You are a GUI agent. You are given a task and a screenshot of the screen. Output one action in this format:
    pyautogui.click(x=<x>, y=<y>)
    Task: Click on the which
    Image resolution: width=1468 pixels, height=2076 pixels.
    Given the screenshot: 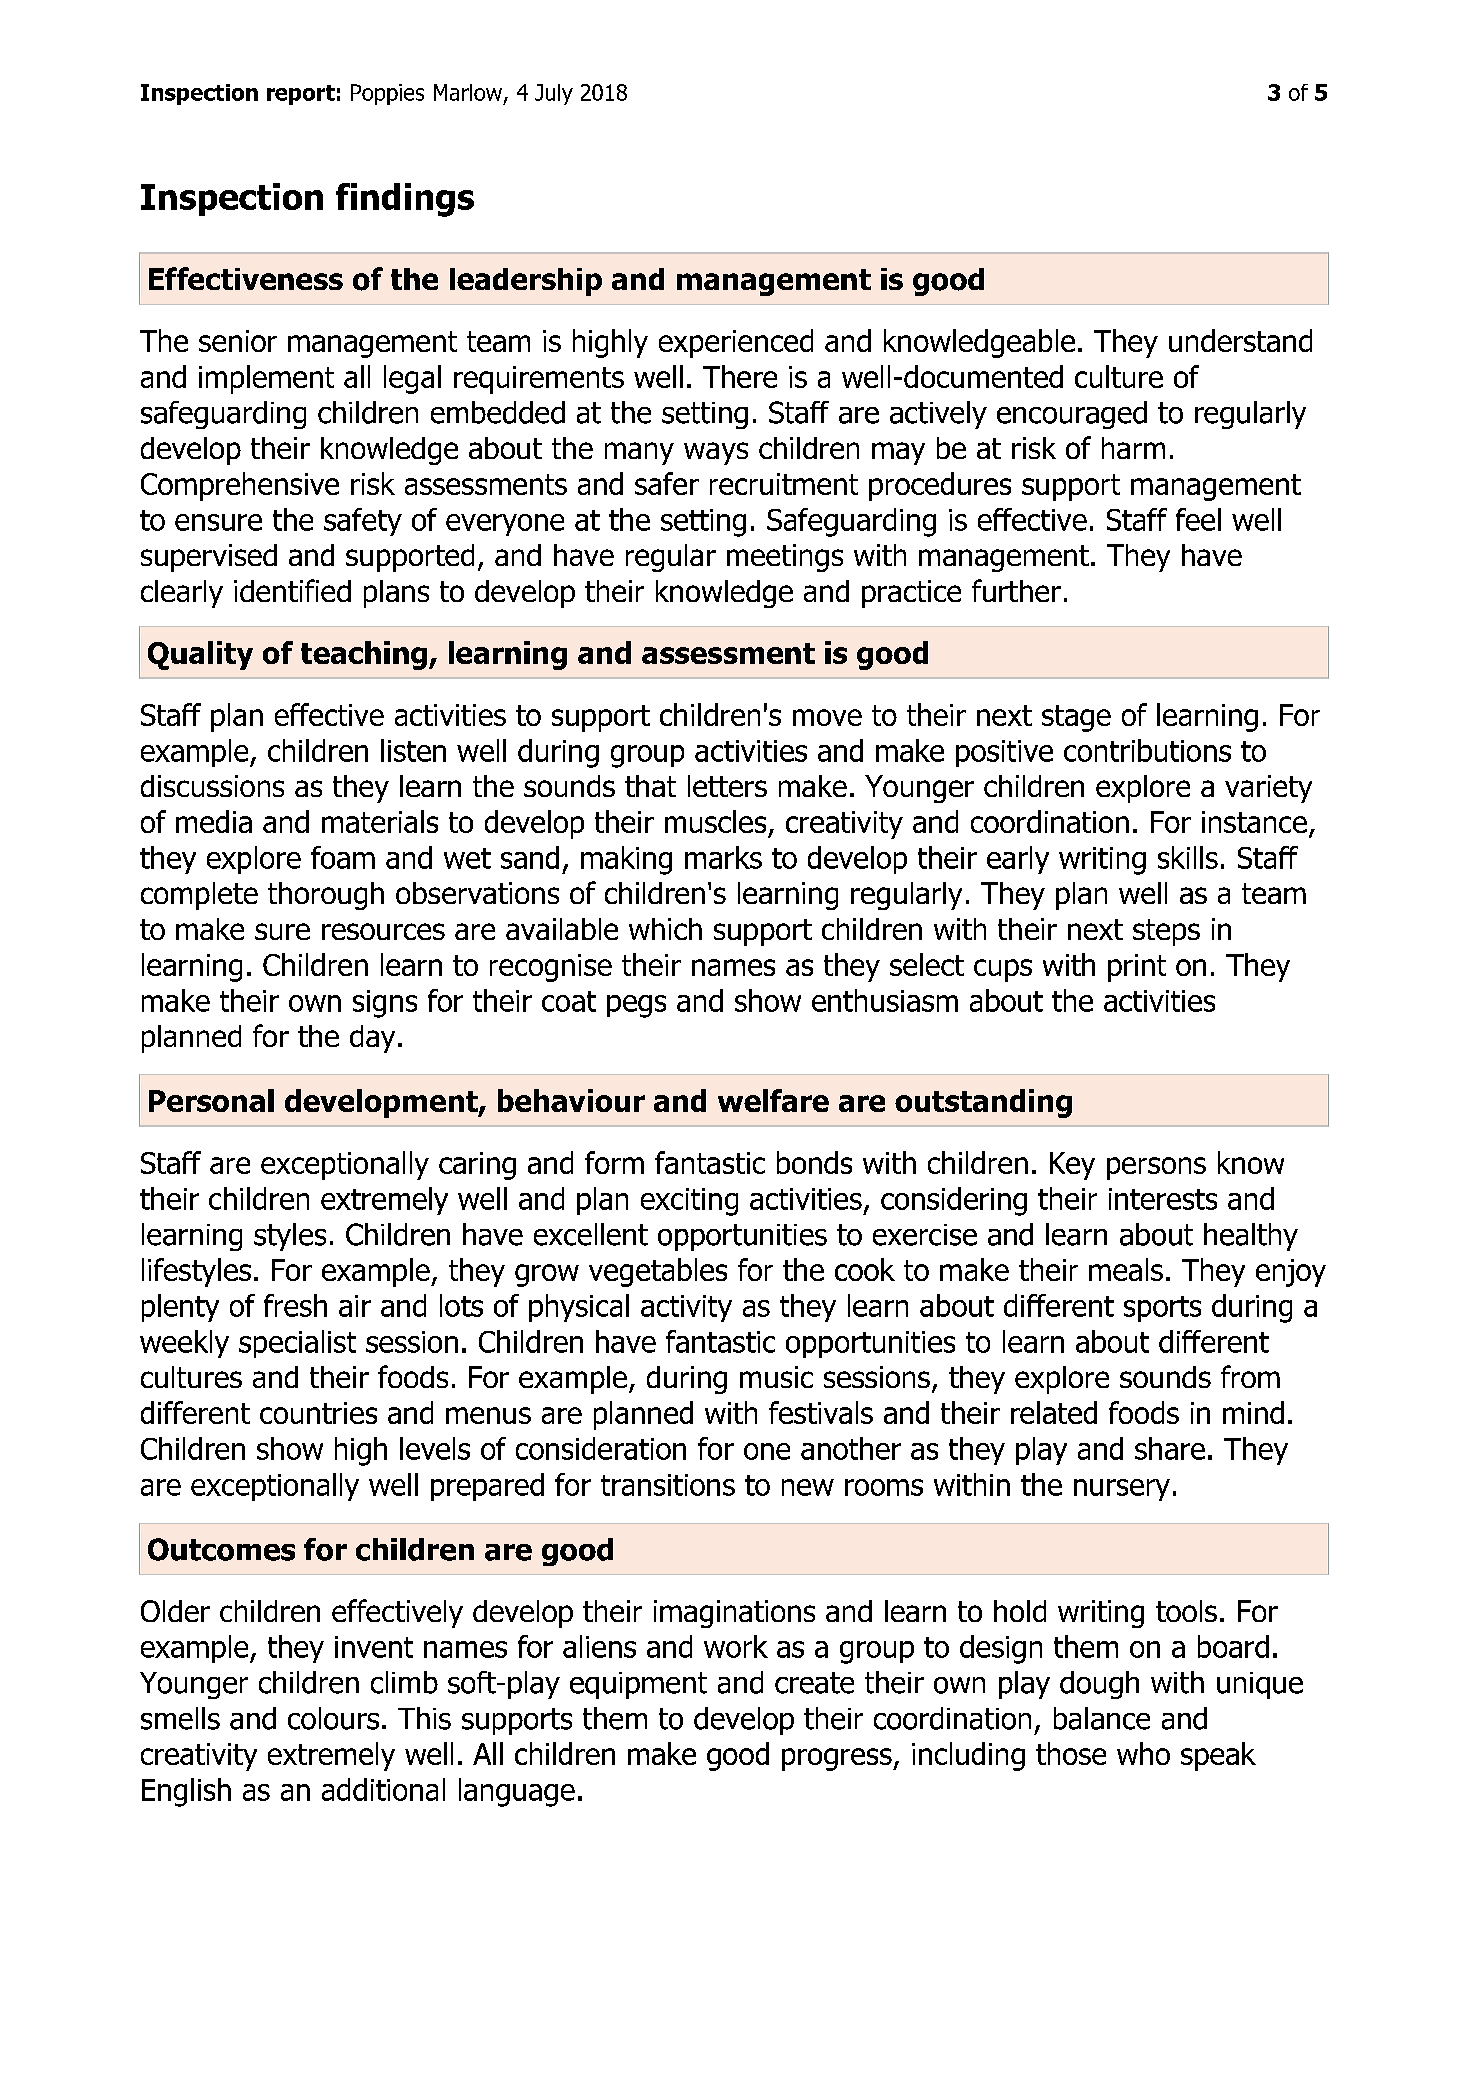 What is the action you would take?
    pyautogui.click(x=665, y=929)
